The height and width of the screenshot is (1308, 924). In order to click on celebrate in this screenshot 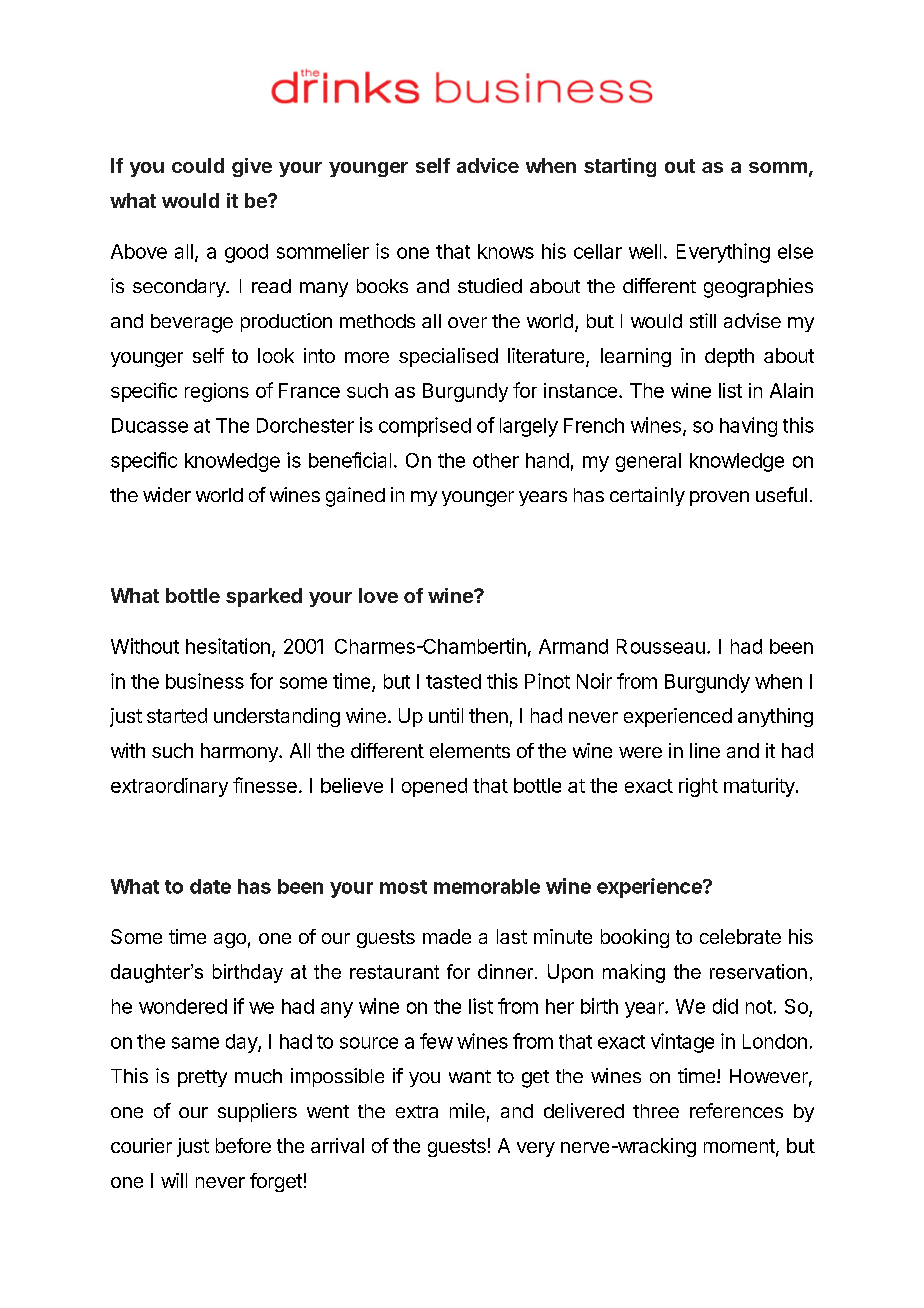, I will do `click(740, 936)`.
